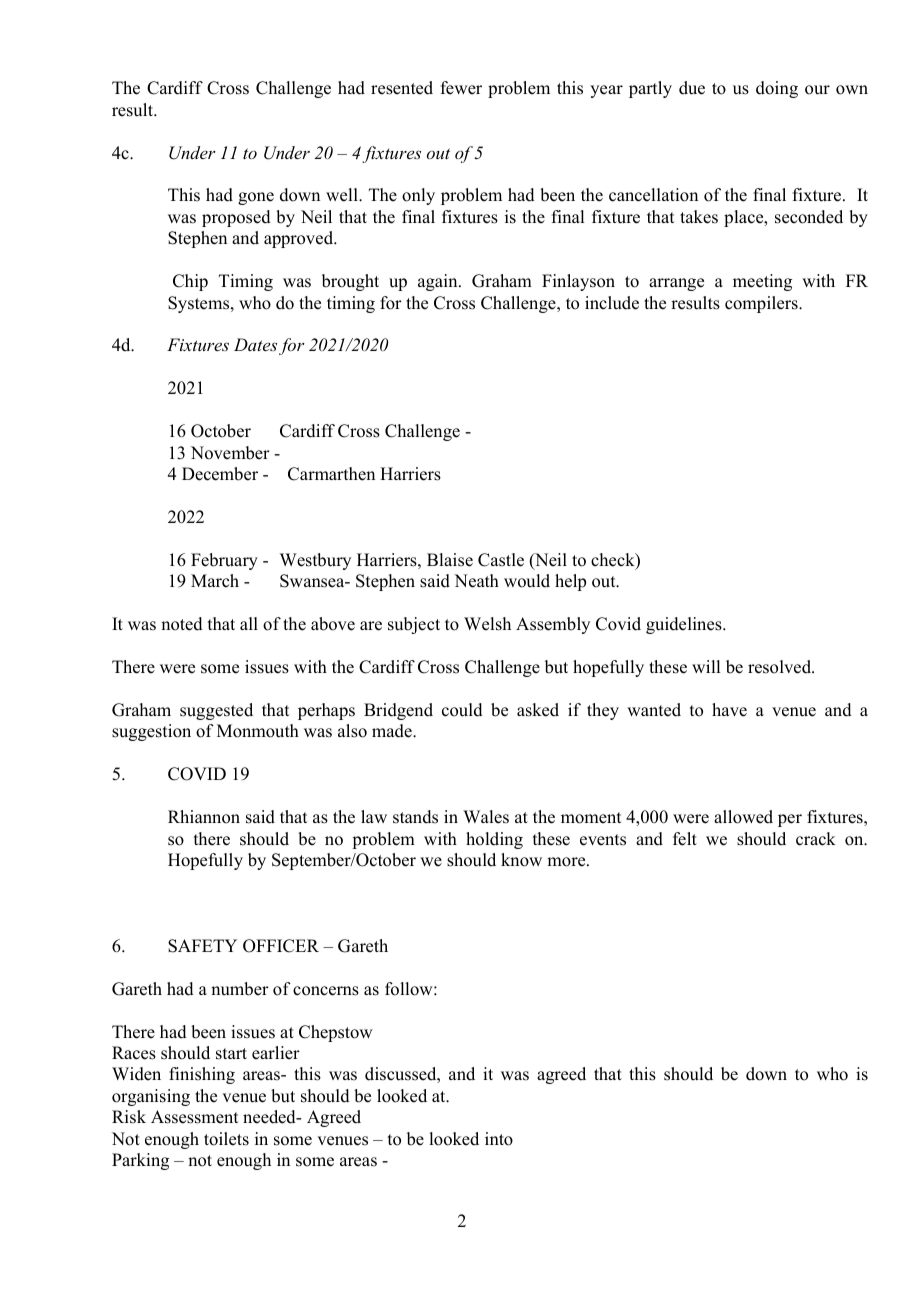 The image size is (924, 1308). What do you see at coordinates (204, 817) in the screenshot?
I see `Rhiannon` at bounding box center [204, 817].
